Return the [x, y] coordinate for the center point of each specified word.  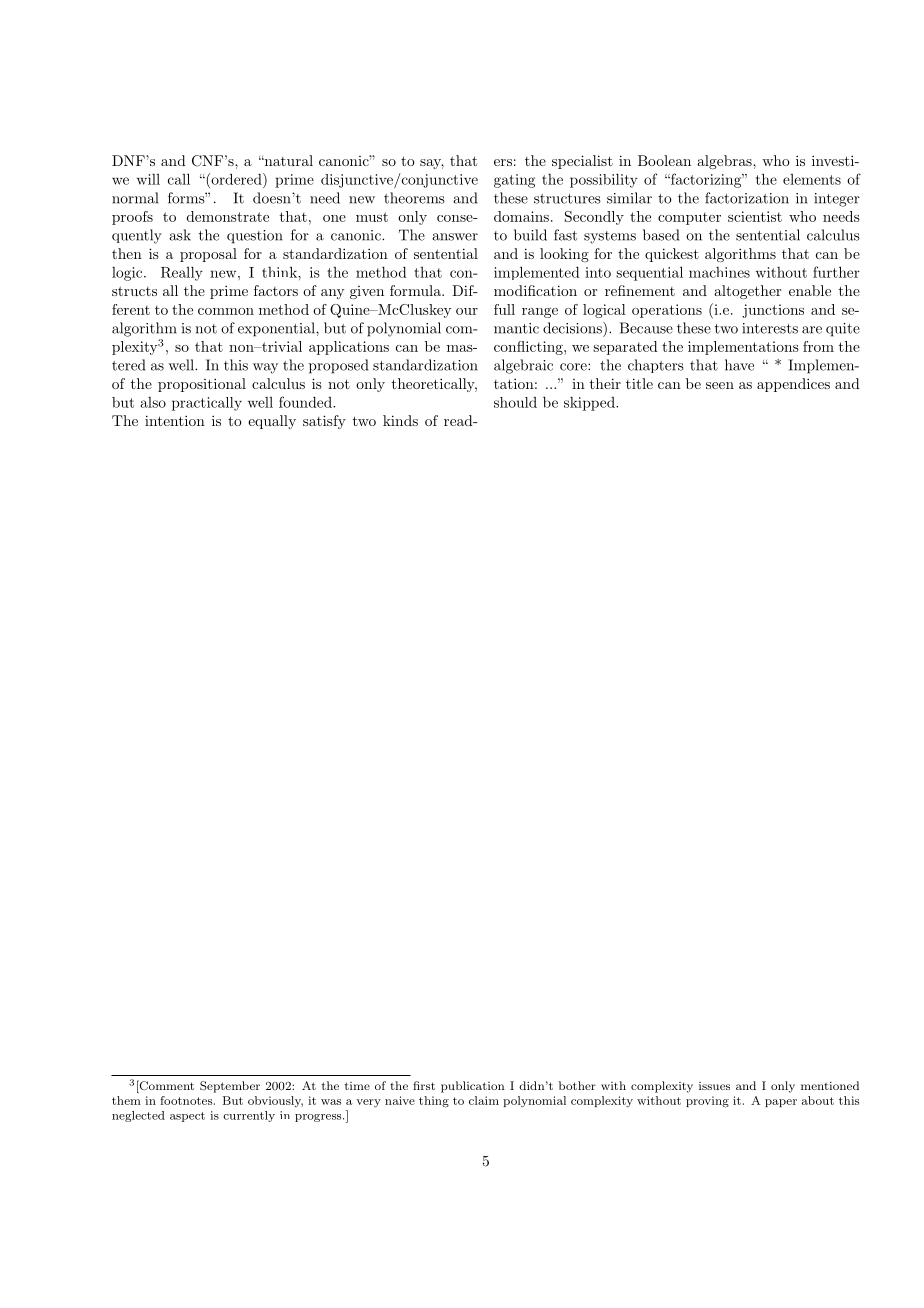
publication [472, 1087]
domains [521, 216]
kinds [400, 420]
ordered [236, 179]
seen [720, 385]
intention [175, 420]
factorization [747, 198]
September [230, 1087]
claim [484, 1100]
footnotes [187, 1100]
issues [714, 1086]
